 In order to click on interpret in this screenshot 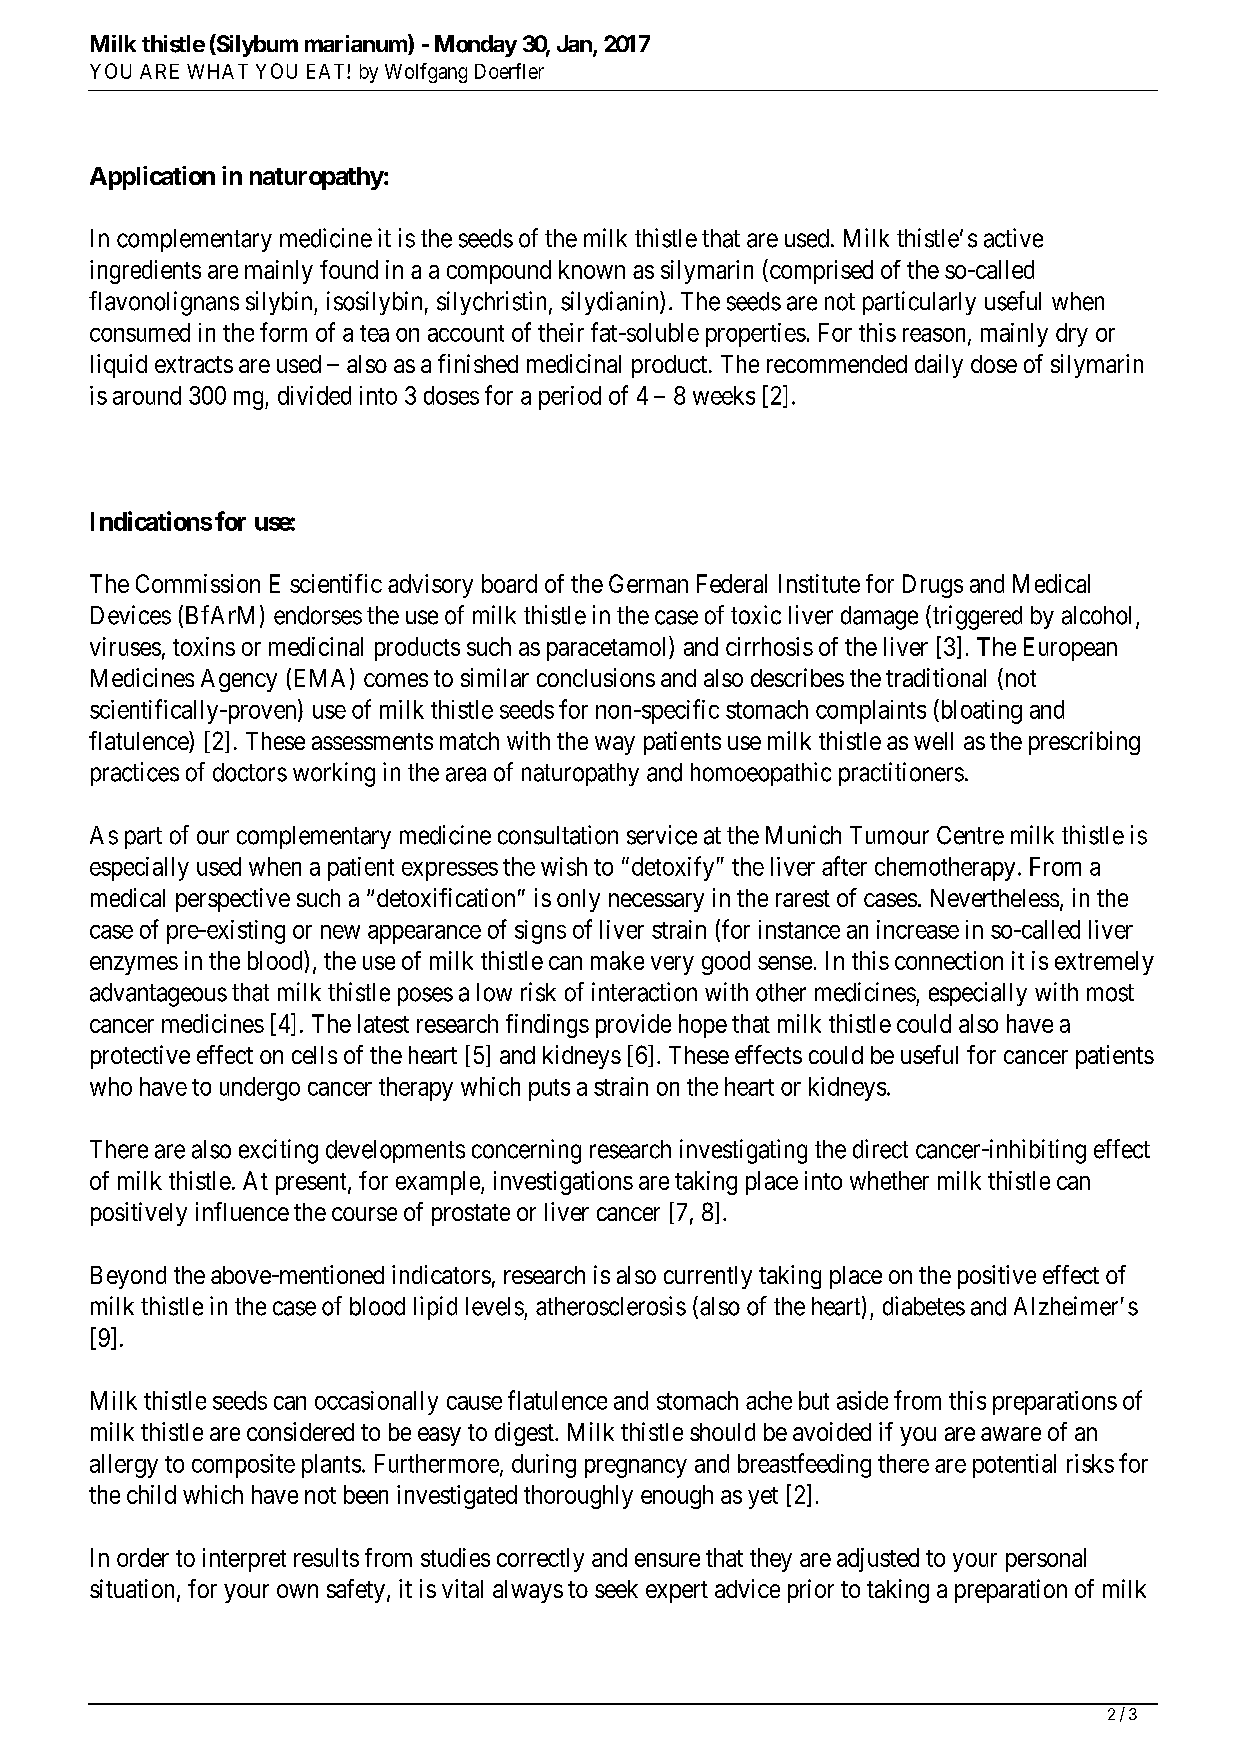, I will do `click(244, 1560)`.
